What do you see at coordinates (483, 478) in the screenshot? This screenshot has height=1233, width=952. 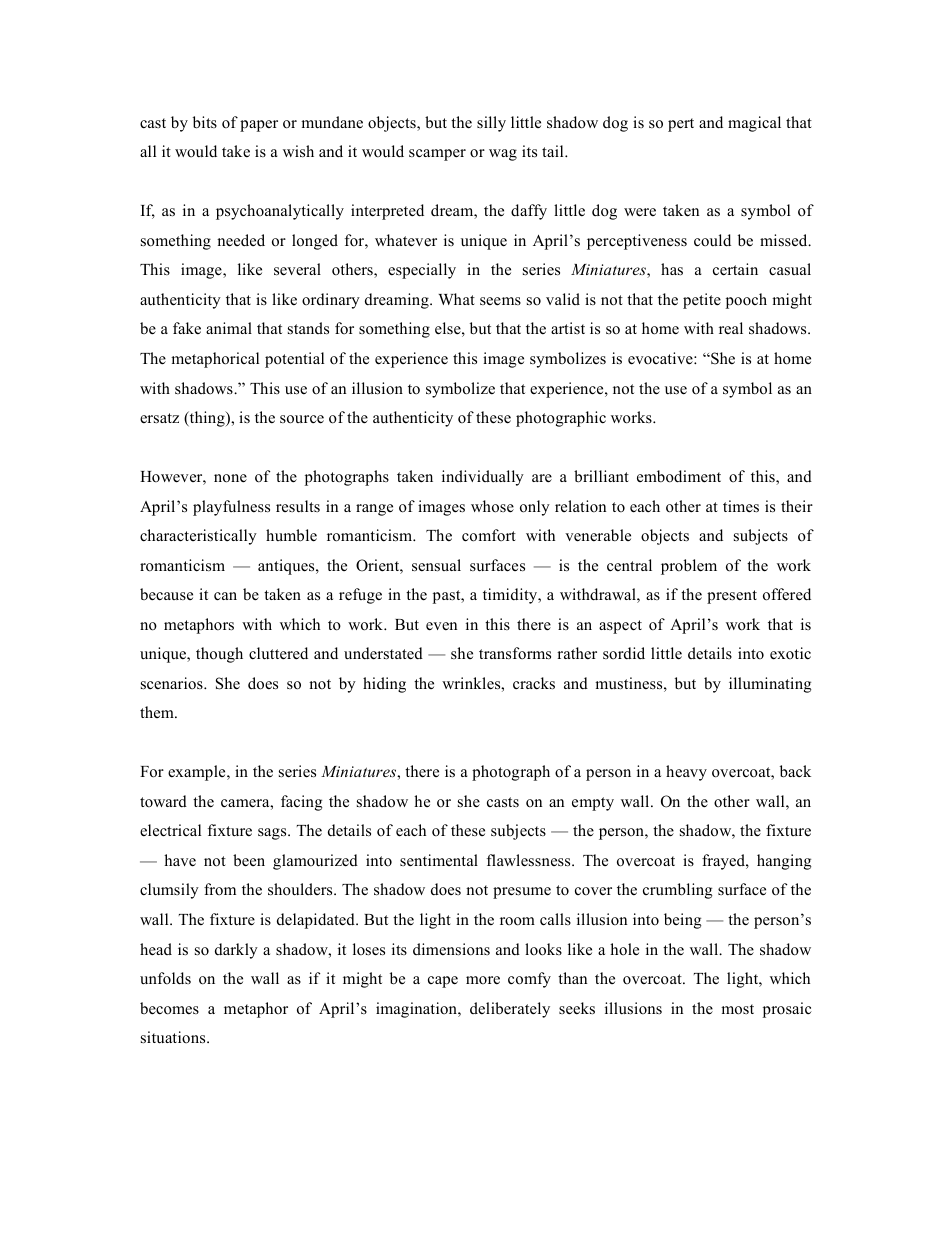 I see `individually` at bounding box center [483, 478].
